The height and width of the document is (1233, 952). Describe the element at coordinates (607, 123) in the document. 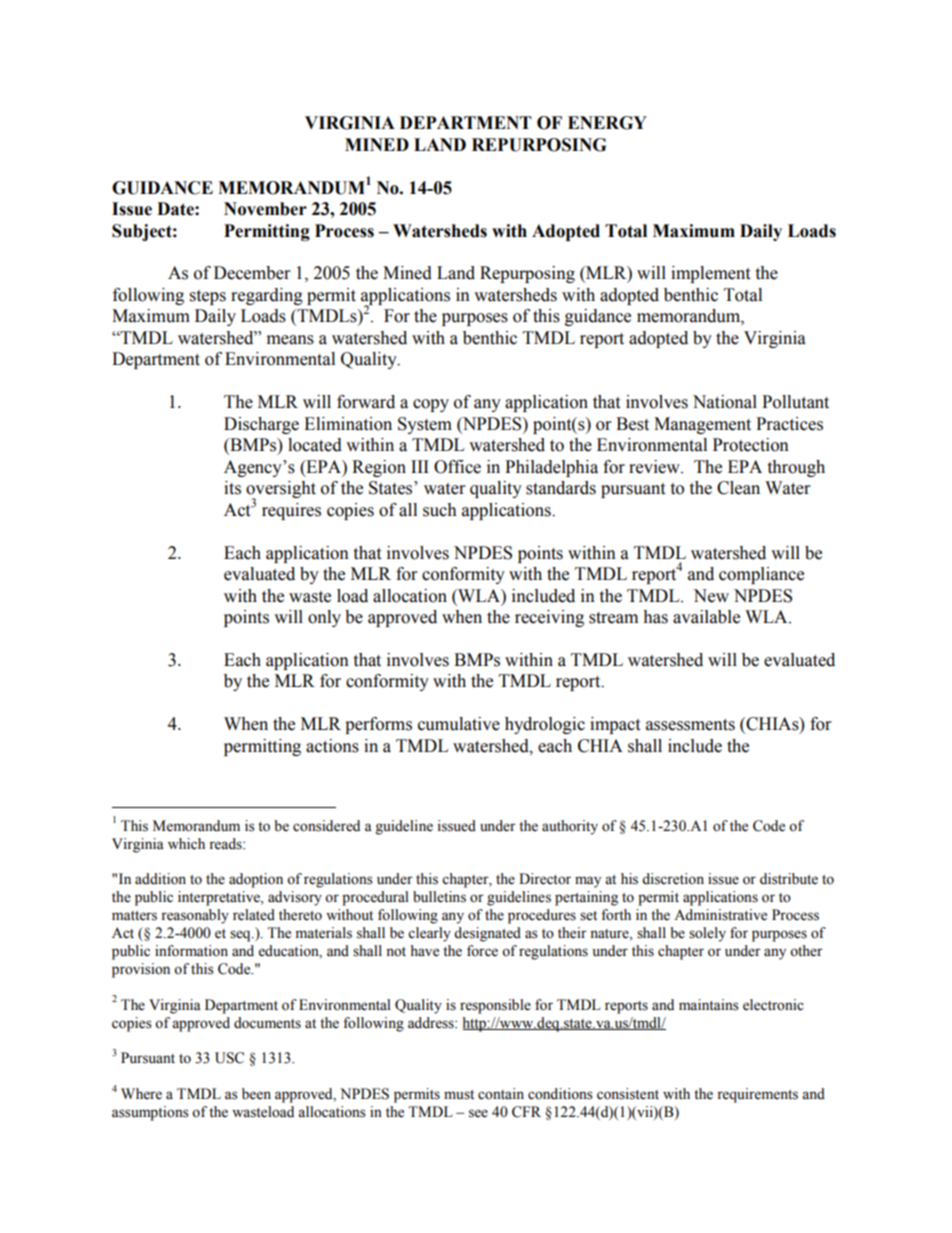

I see `ENERGY` at that location.
